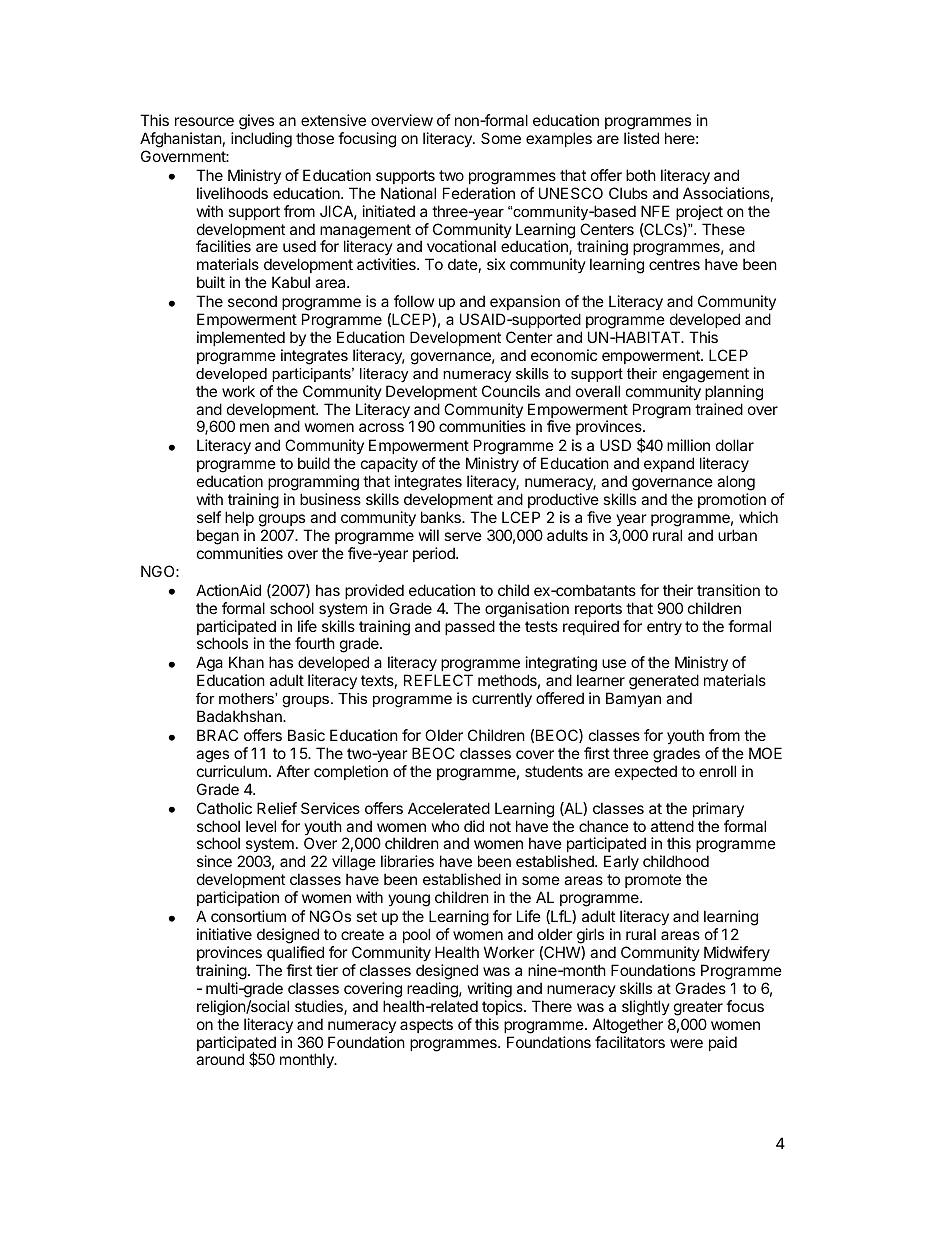 This document has width=952, height=1233. What do you see at coordinates (641, 138) in the document?
I see `listed` at bounding box center [641, 138].
